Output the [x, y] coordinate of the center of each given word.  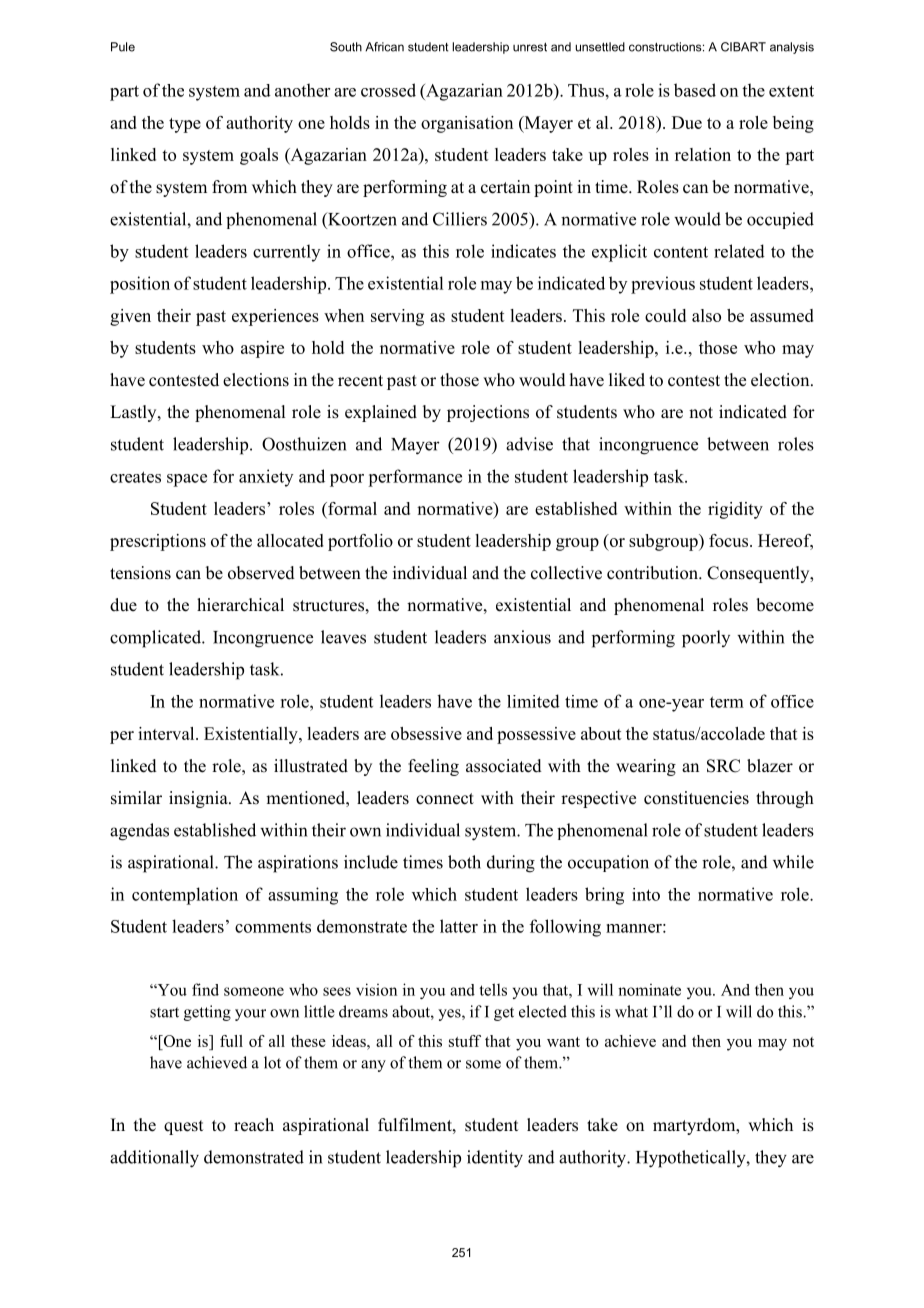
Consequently [759, 574]
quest [183, 1127]
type [185, 125]
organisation [467, 124]
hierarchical [240, 605]
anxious [522, 637]
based [695, 90]
